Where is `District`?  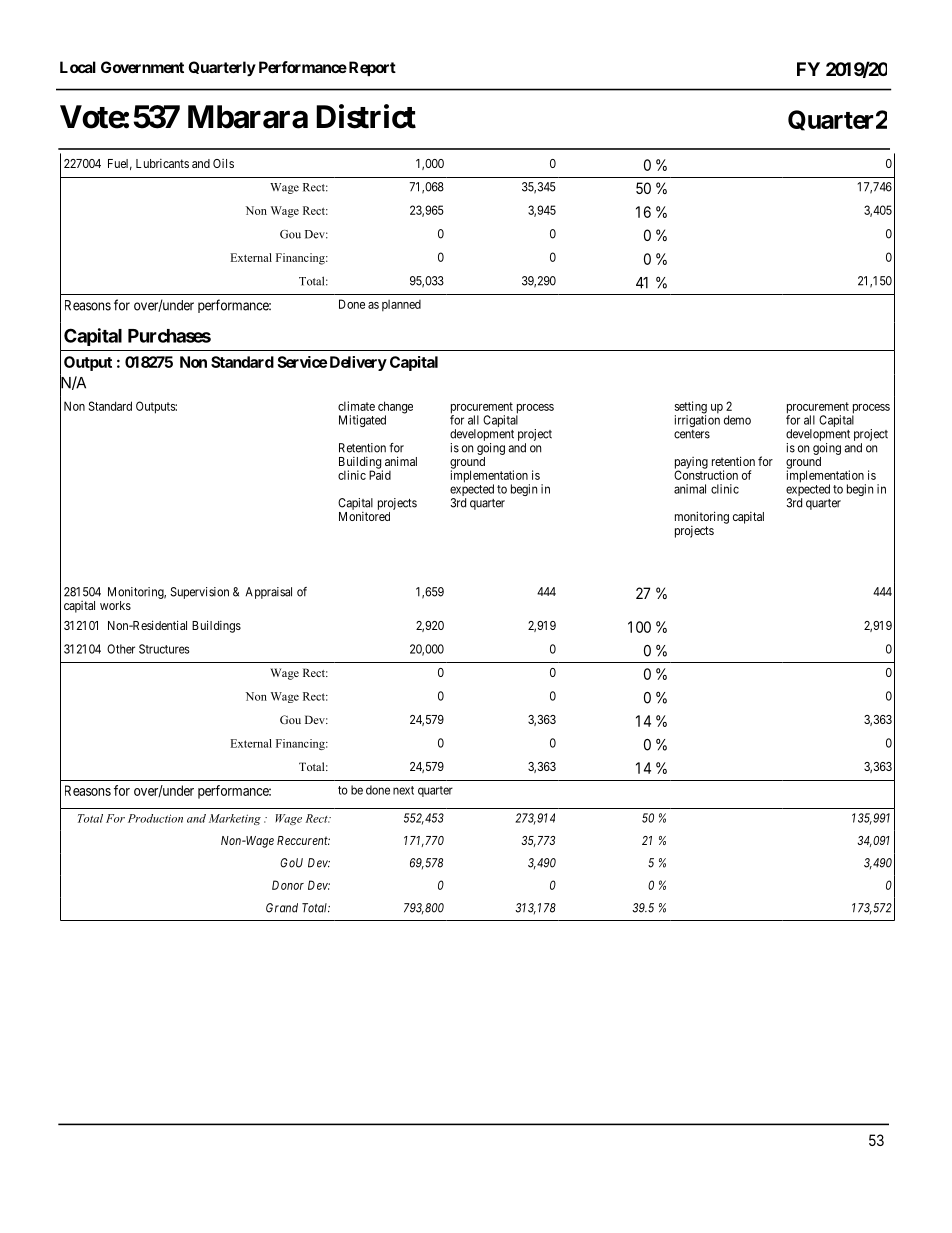
District is located at coordinates (366, 116).
